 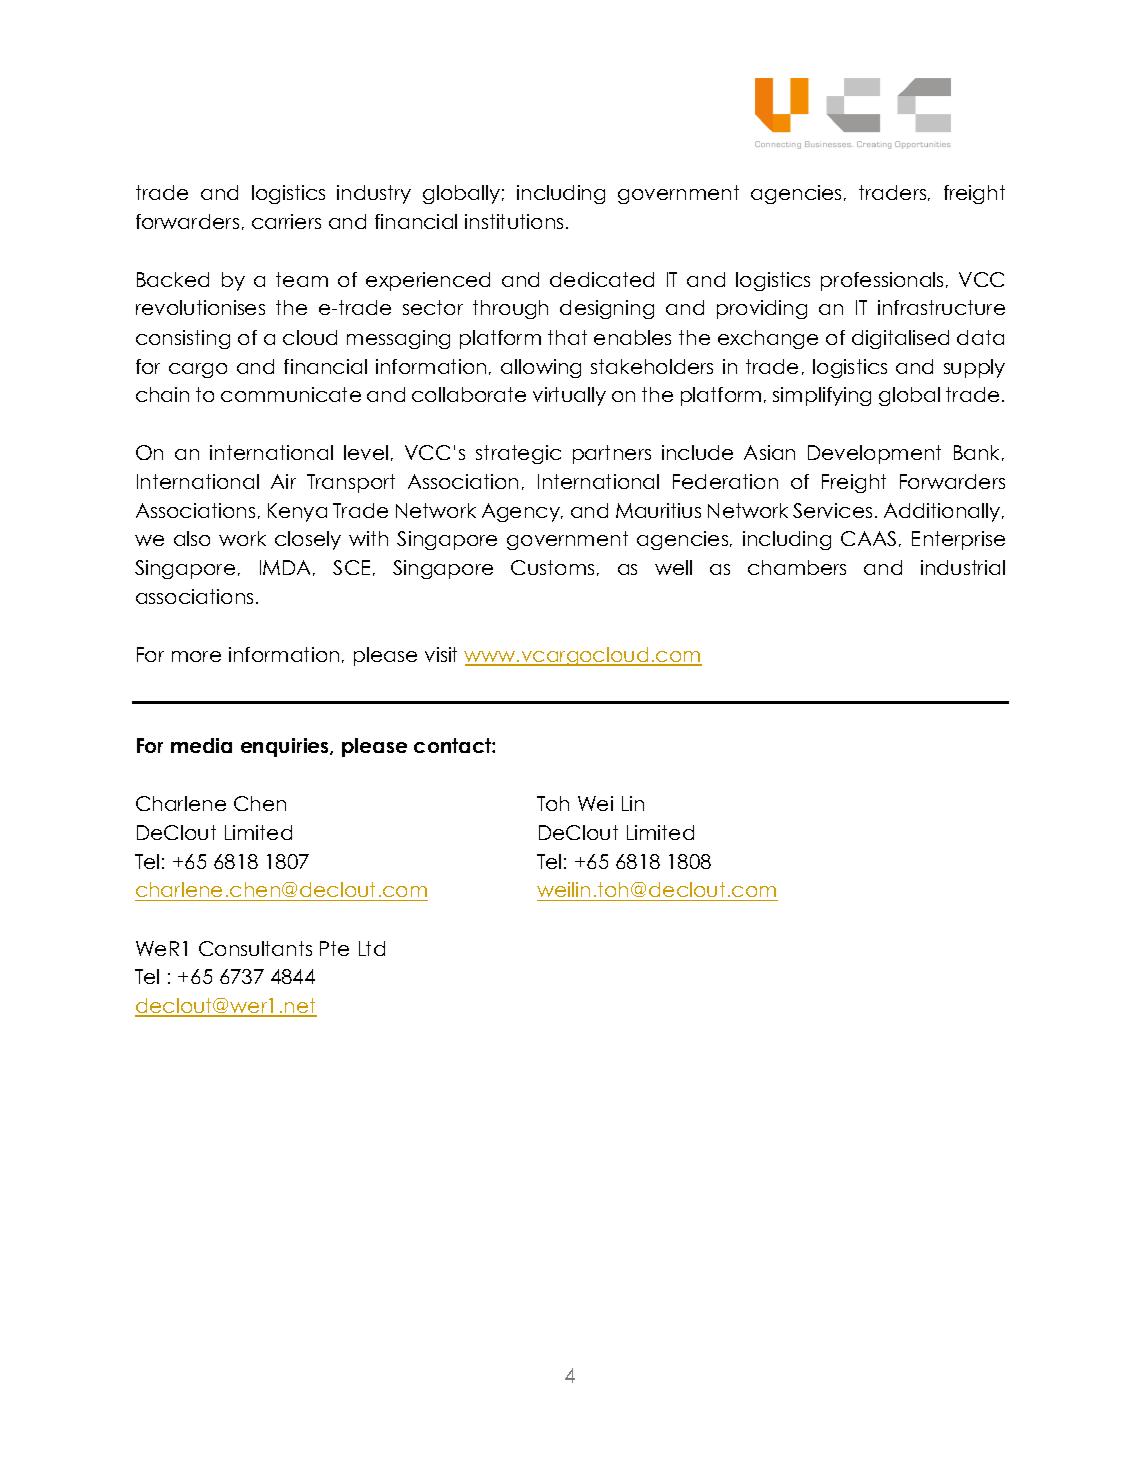 What do you see at coordinates (372, 948) in the screenshot?
I see `Ltd` at bounding box center [372, 948].
